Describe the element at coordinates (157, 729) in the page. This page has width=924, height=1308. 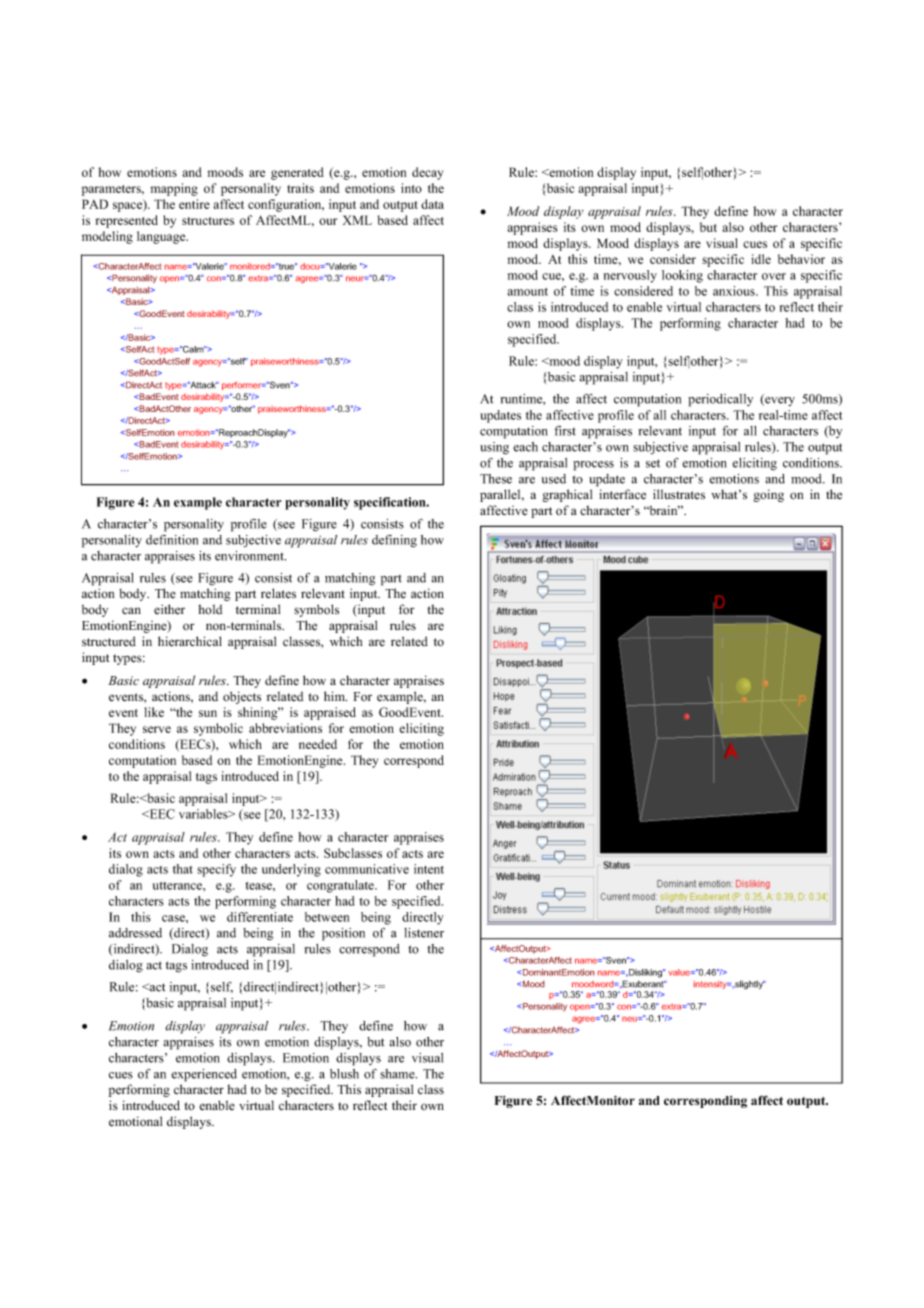
I see `serve` at that location.
